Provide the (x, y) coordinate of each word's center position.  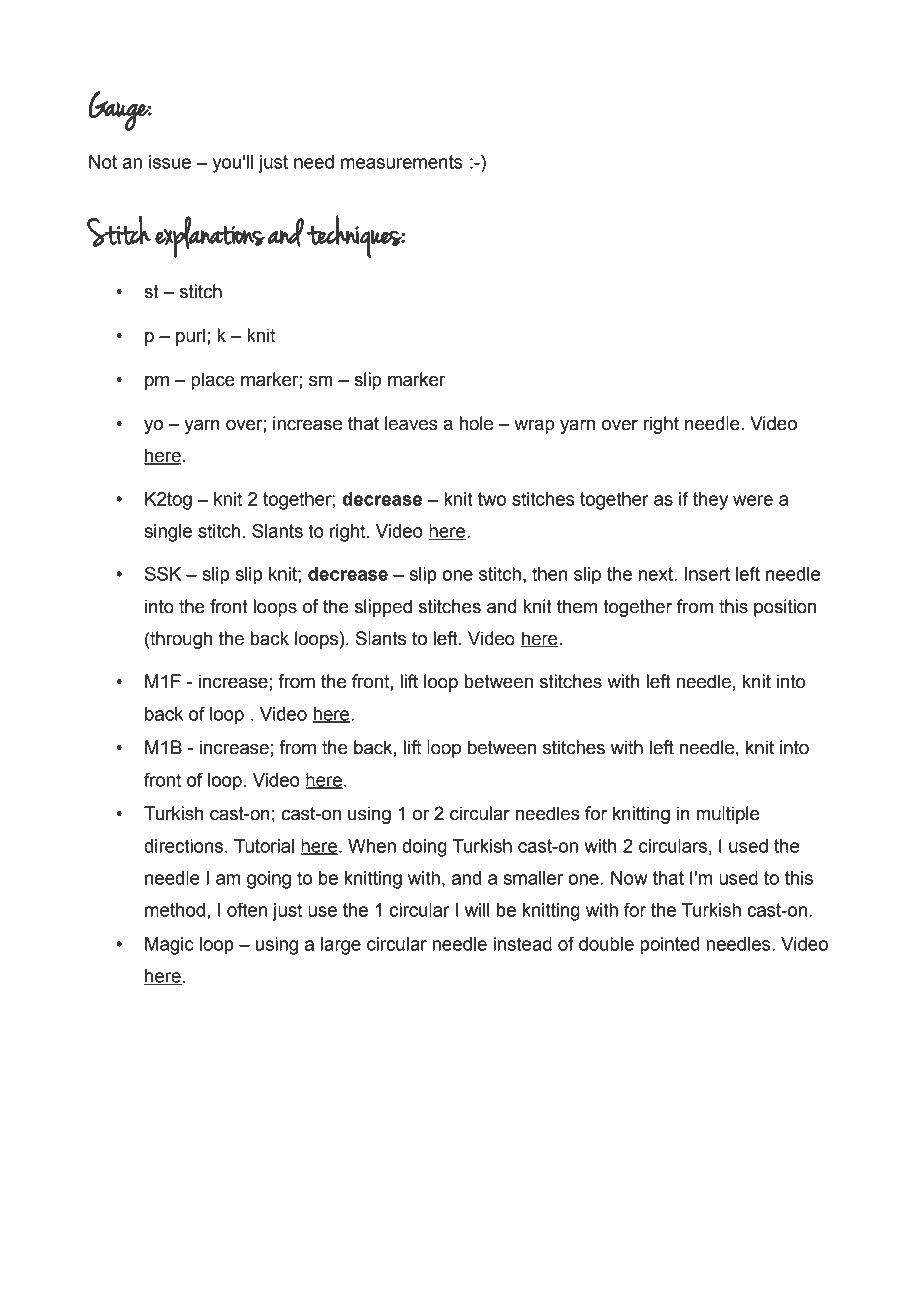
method (175, 910)
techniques (355, 236)
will (477, 910)
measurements (402, 162)
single (168, 533)
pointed (670, 946)
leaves (411, 423)
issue (170, 162)
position (785, 608)
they (710, 501)
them (577, 606)
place (213, 381)
